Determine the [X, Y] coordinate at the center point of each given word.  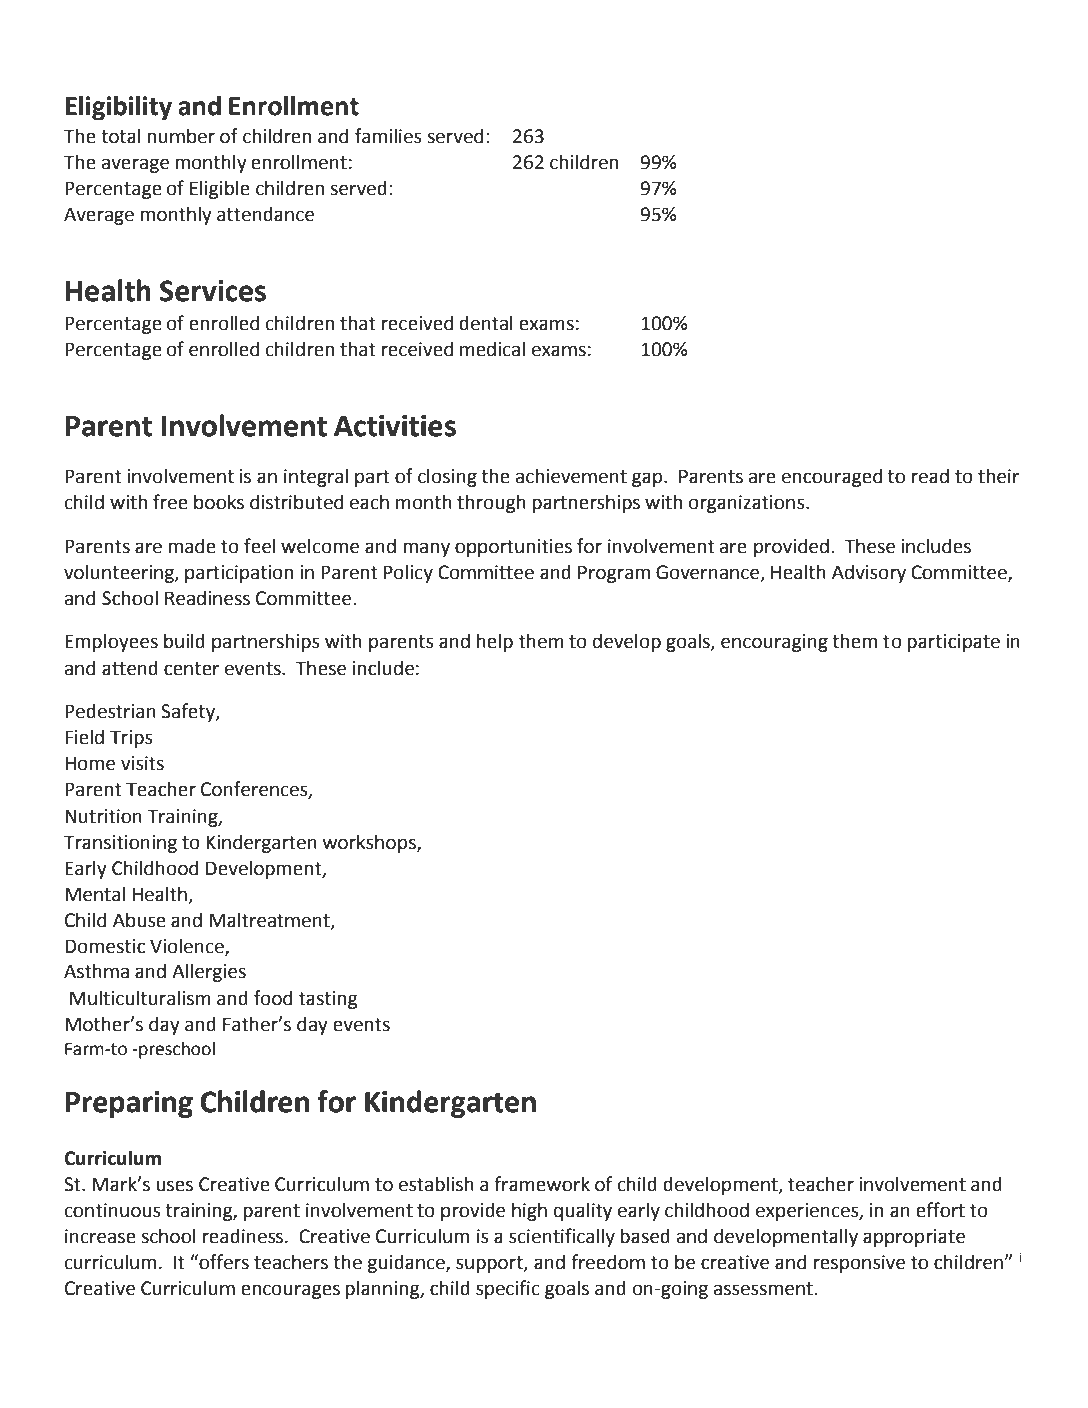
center [191, 669]
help [495, 642]
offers [223, 1262]
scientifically [562, 1237]
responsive [859, 1264]
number [181, 136]
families [388, 136]
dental [486, 323]
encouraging [774, 643]
